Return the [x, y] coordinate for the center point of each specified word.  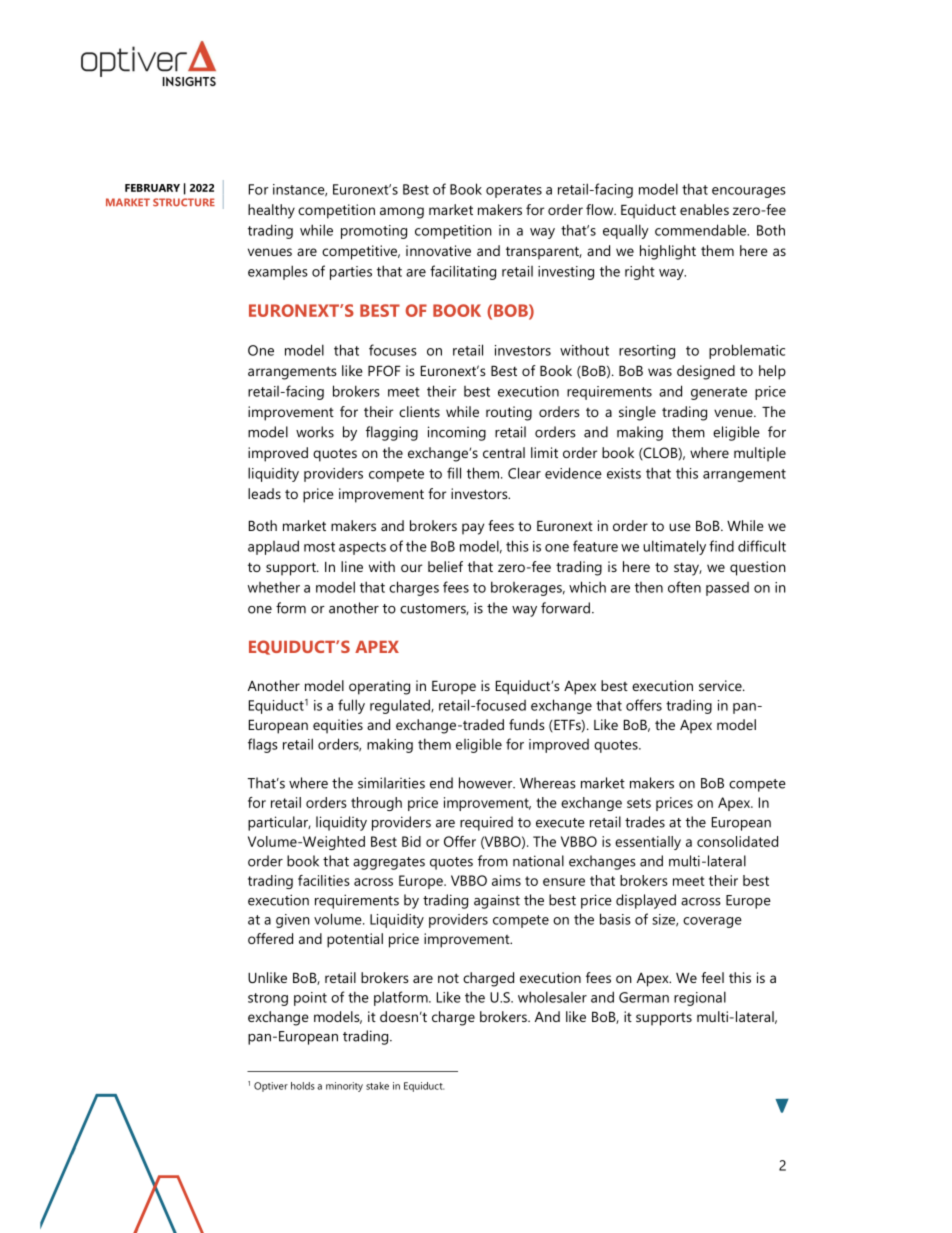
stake [377, 1086]
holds [303, 1086]
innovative [438, 250]
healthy [271, 211]
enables [704, 209]
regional [700, 998]
